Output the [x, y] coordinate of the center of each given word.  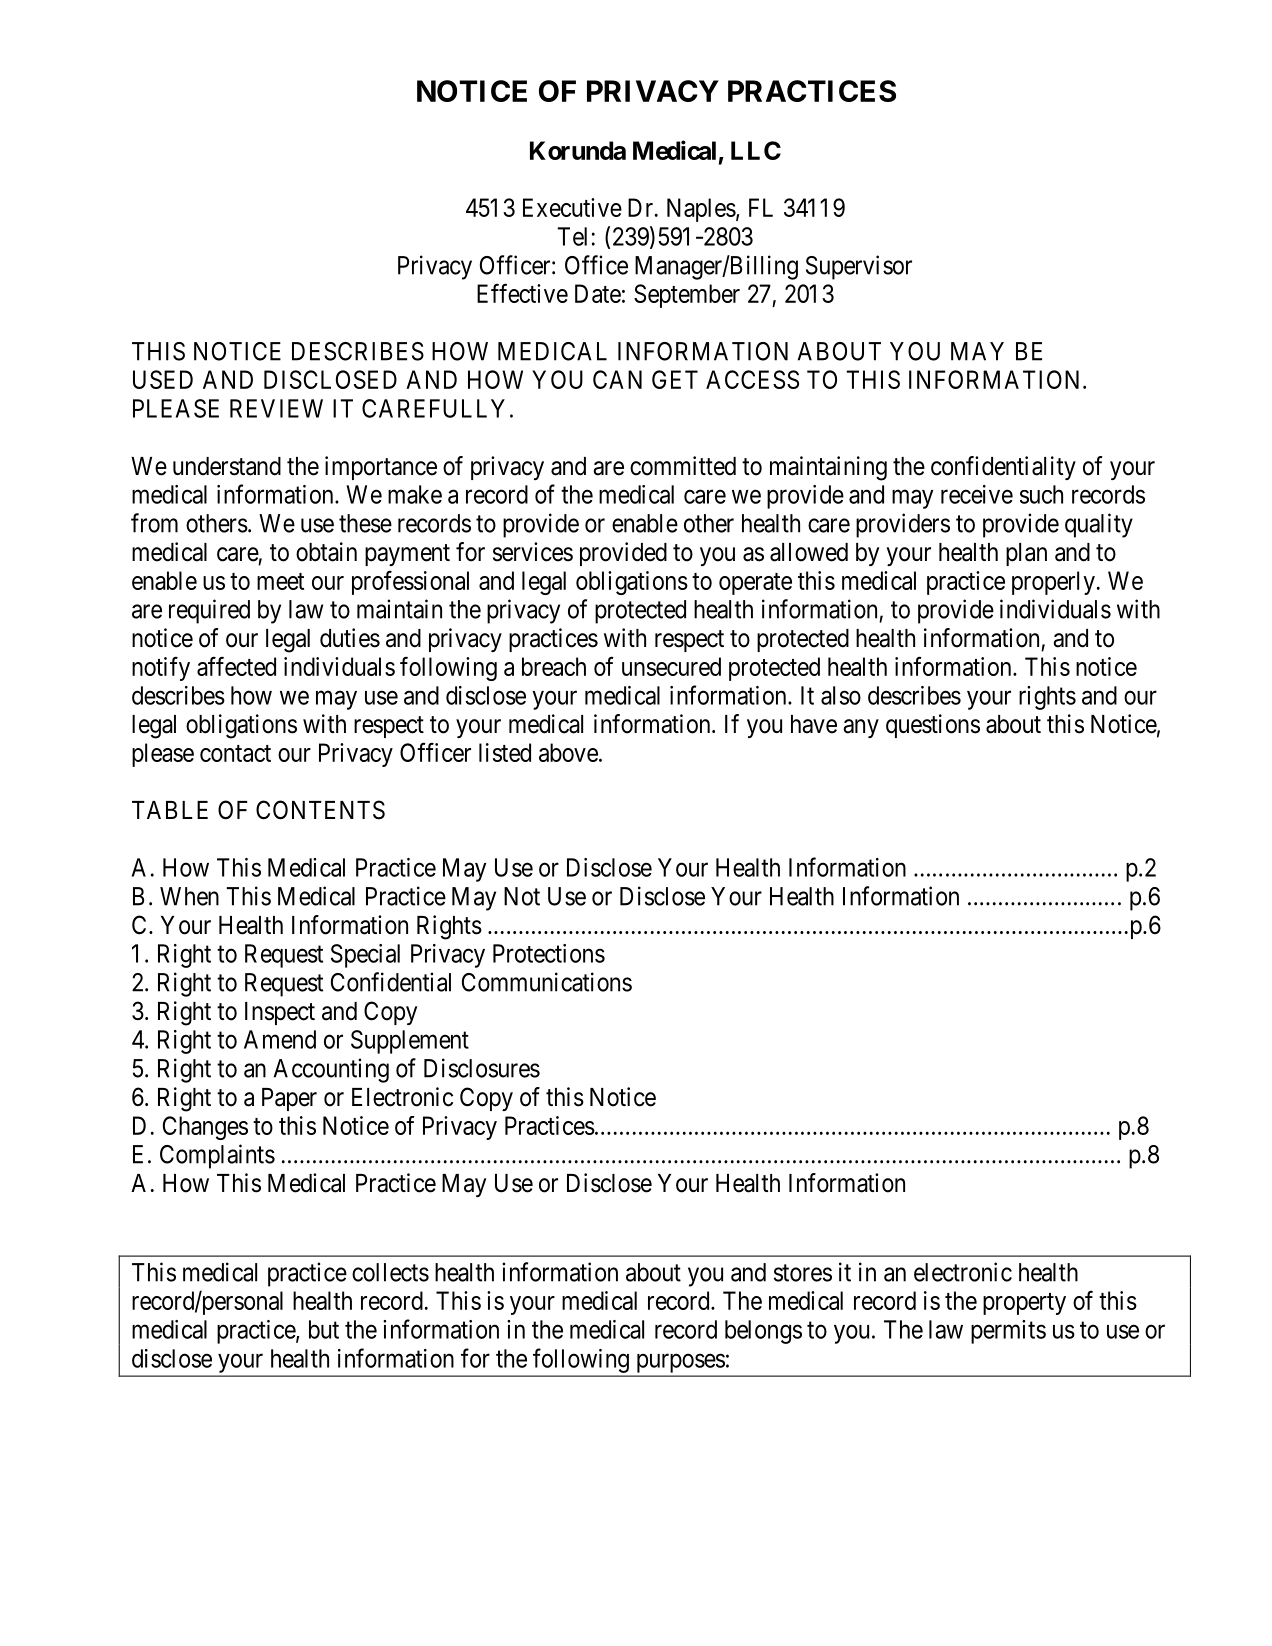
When [189, 896]
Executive [572, 207]
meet [280, 581]
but [324, 1329]
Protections [549, 953]
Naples [701, 210]
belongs [763, 1332]
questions [933, 726]
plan [1026, 554]
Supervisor [859, 267]
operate [755, 584]
